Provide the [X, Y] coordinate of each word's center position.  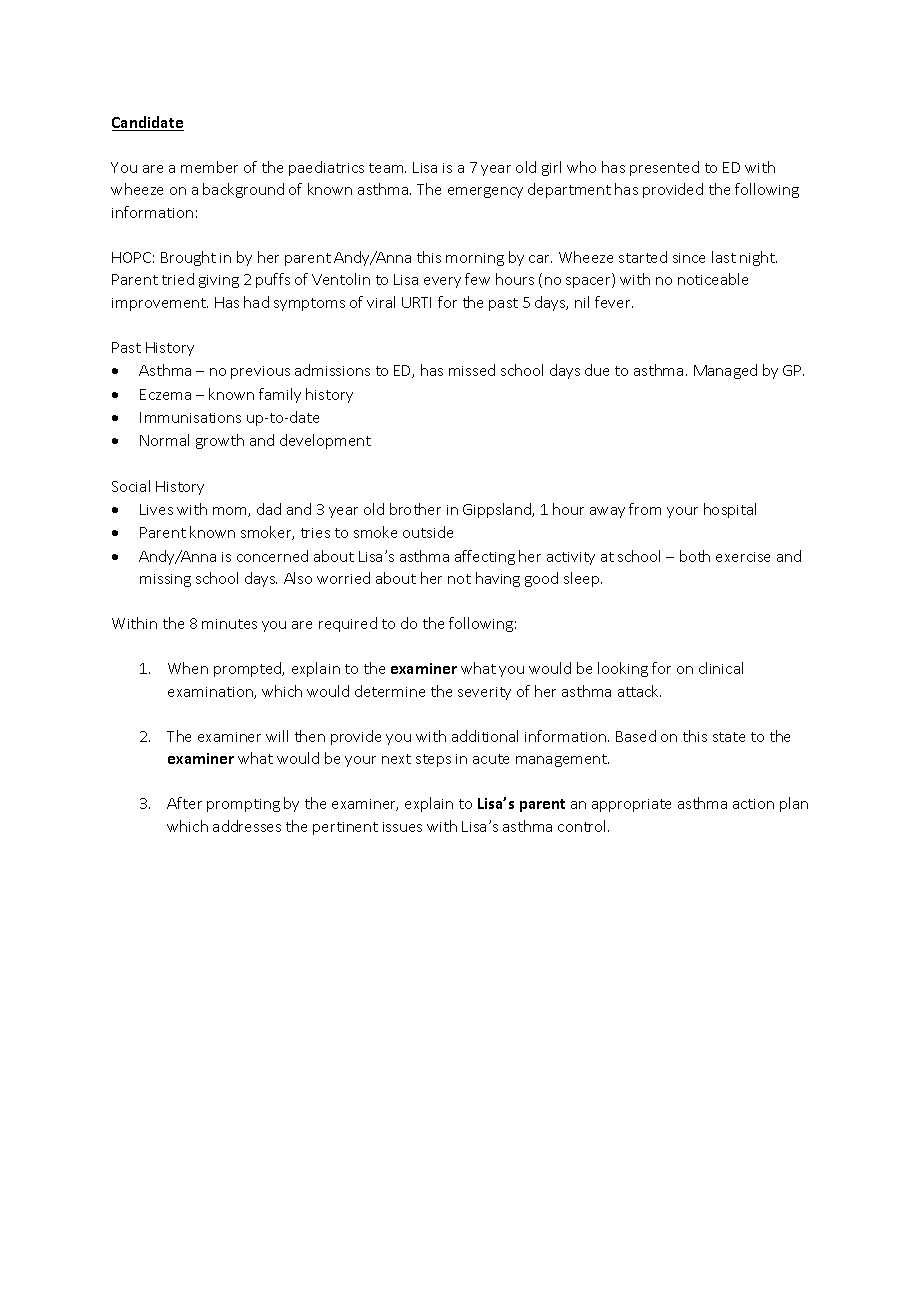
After [184, 803]
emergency [485, 192]
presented [664, 168]
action [753, 804]
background [243, 190]
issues [402, 827]
